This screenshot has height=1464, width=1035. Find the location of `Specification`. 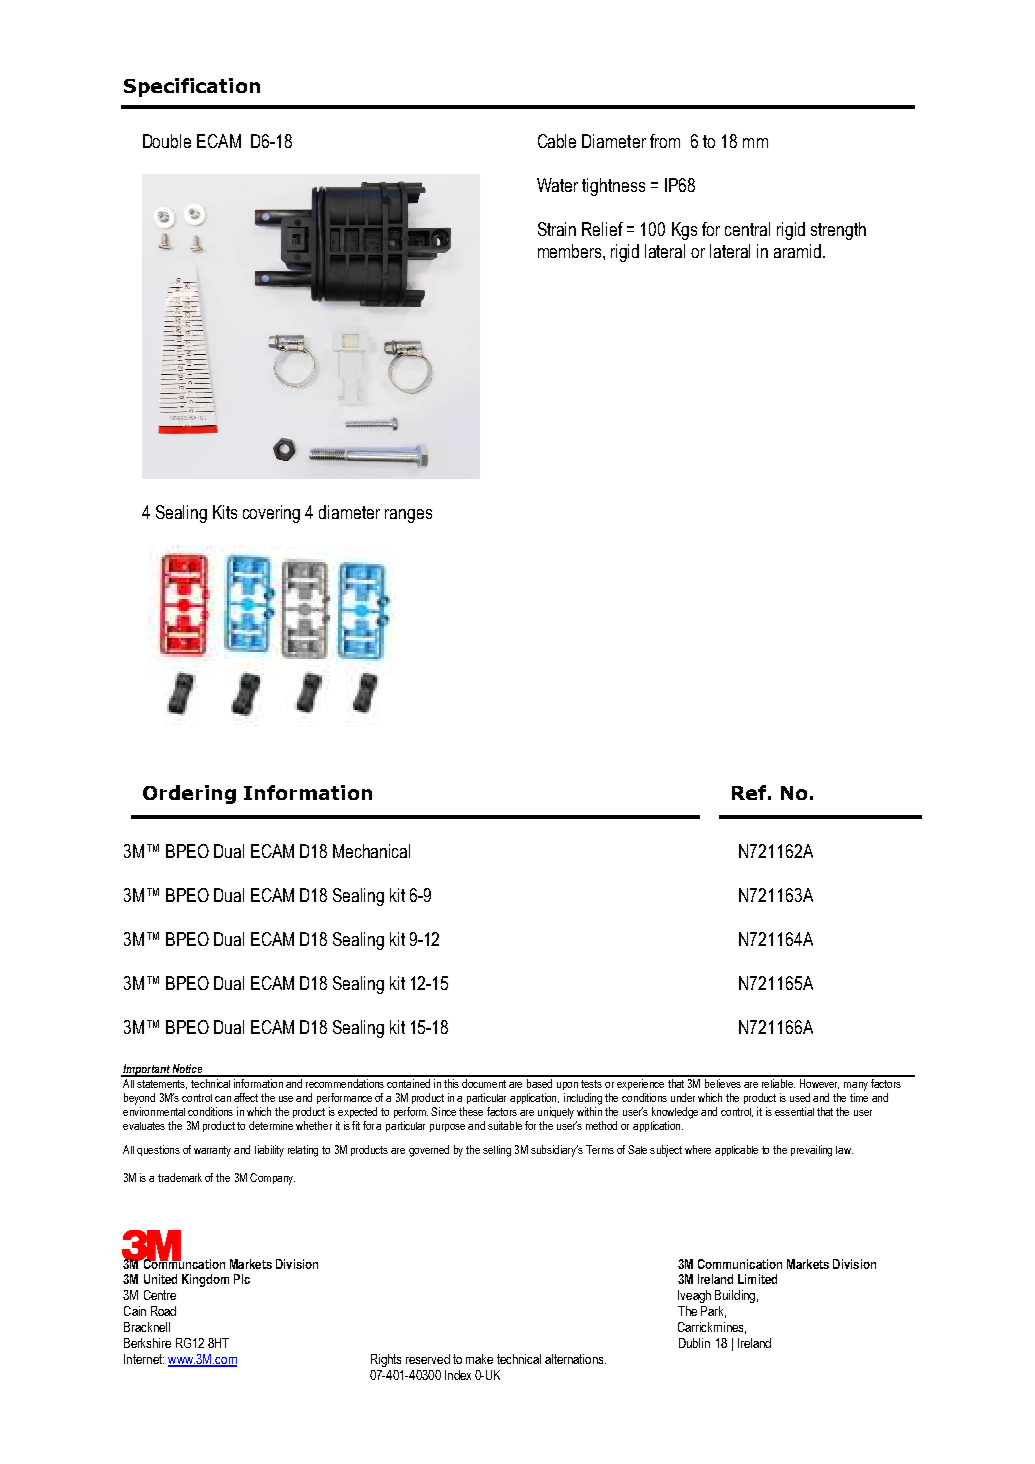

Specification is located at coordinates (192, 87).
